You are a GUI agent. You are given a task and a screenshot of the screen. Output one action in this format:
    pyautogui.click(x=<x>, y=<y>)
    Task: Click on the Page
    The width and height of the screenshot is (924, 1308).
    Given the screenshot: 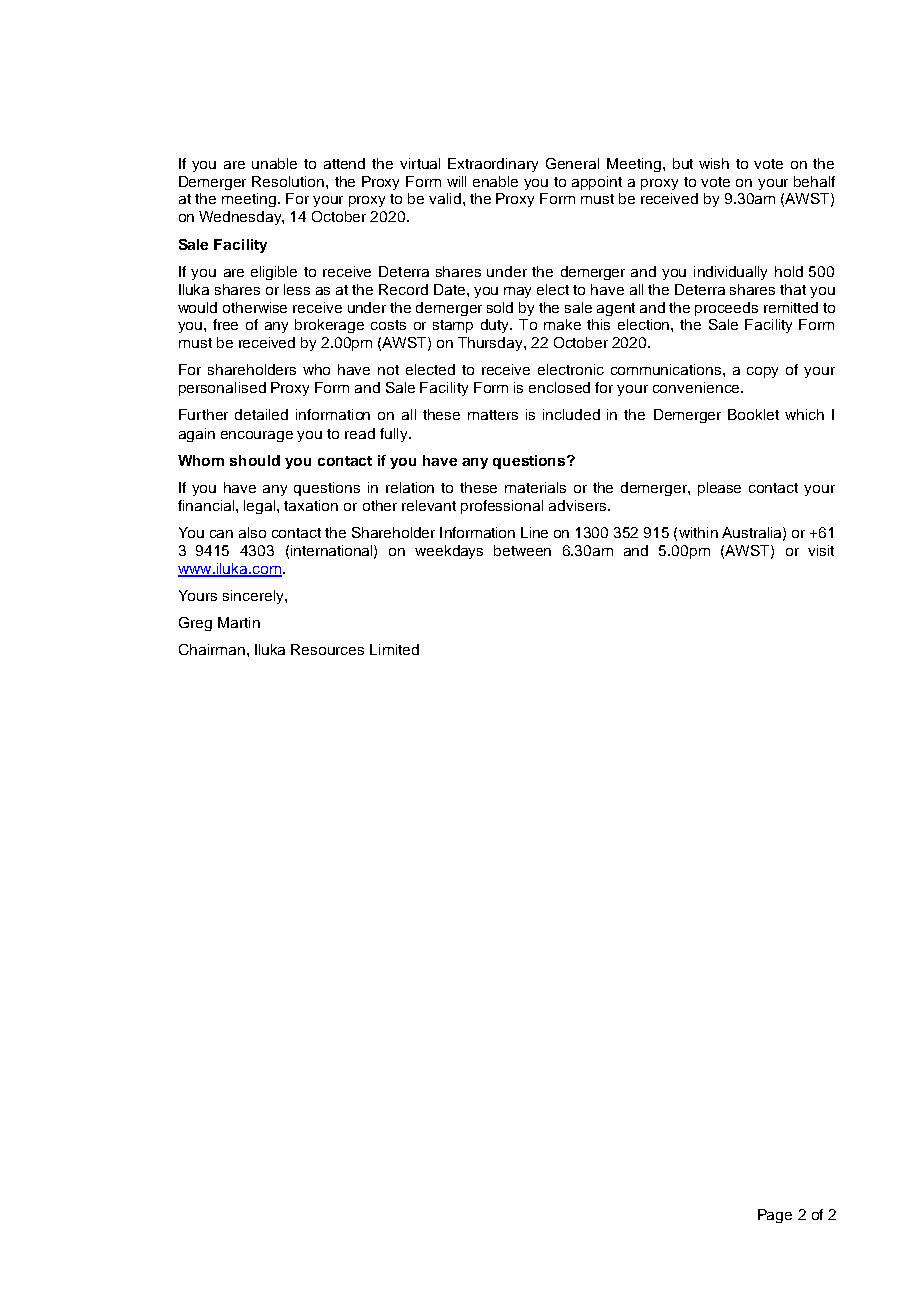 What is the action you would take?
    pyautogui.click(x=775, y=1216)
